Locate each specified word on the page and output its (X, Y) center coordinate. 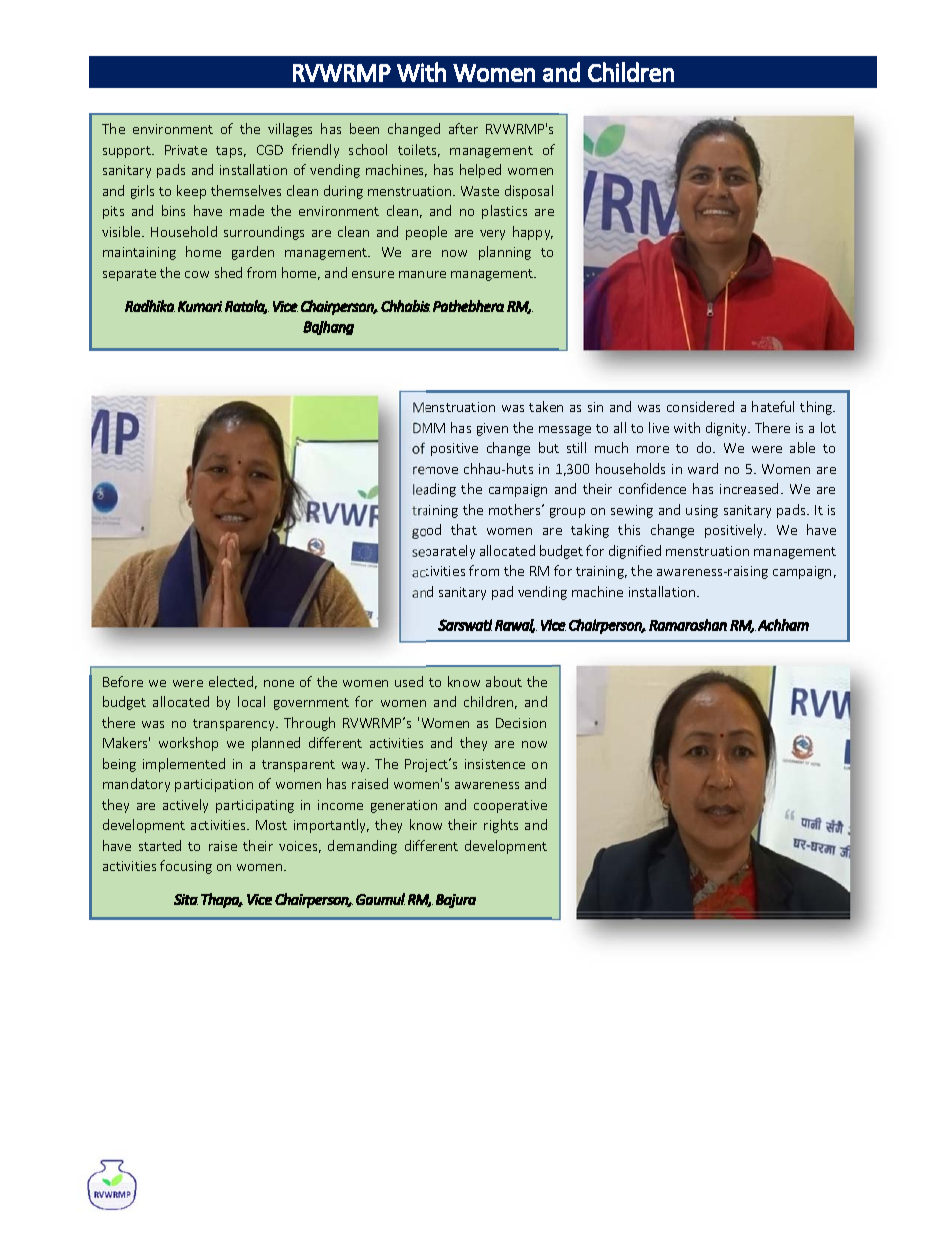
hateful (773, 406)
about (504, 681)
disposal (529, 192)
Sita (186, 899)
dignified (635, 552)
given (492, 429)
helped (480, 171)
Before (123, 681)
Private (186, 150)
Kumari (200, 306)
